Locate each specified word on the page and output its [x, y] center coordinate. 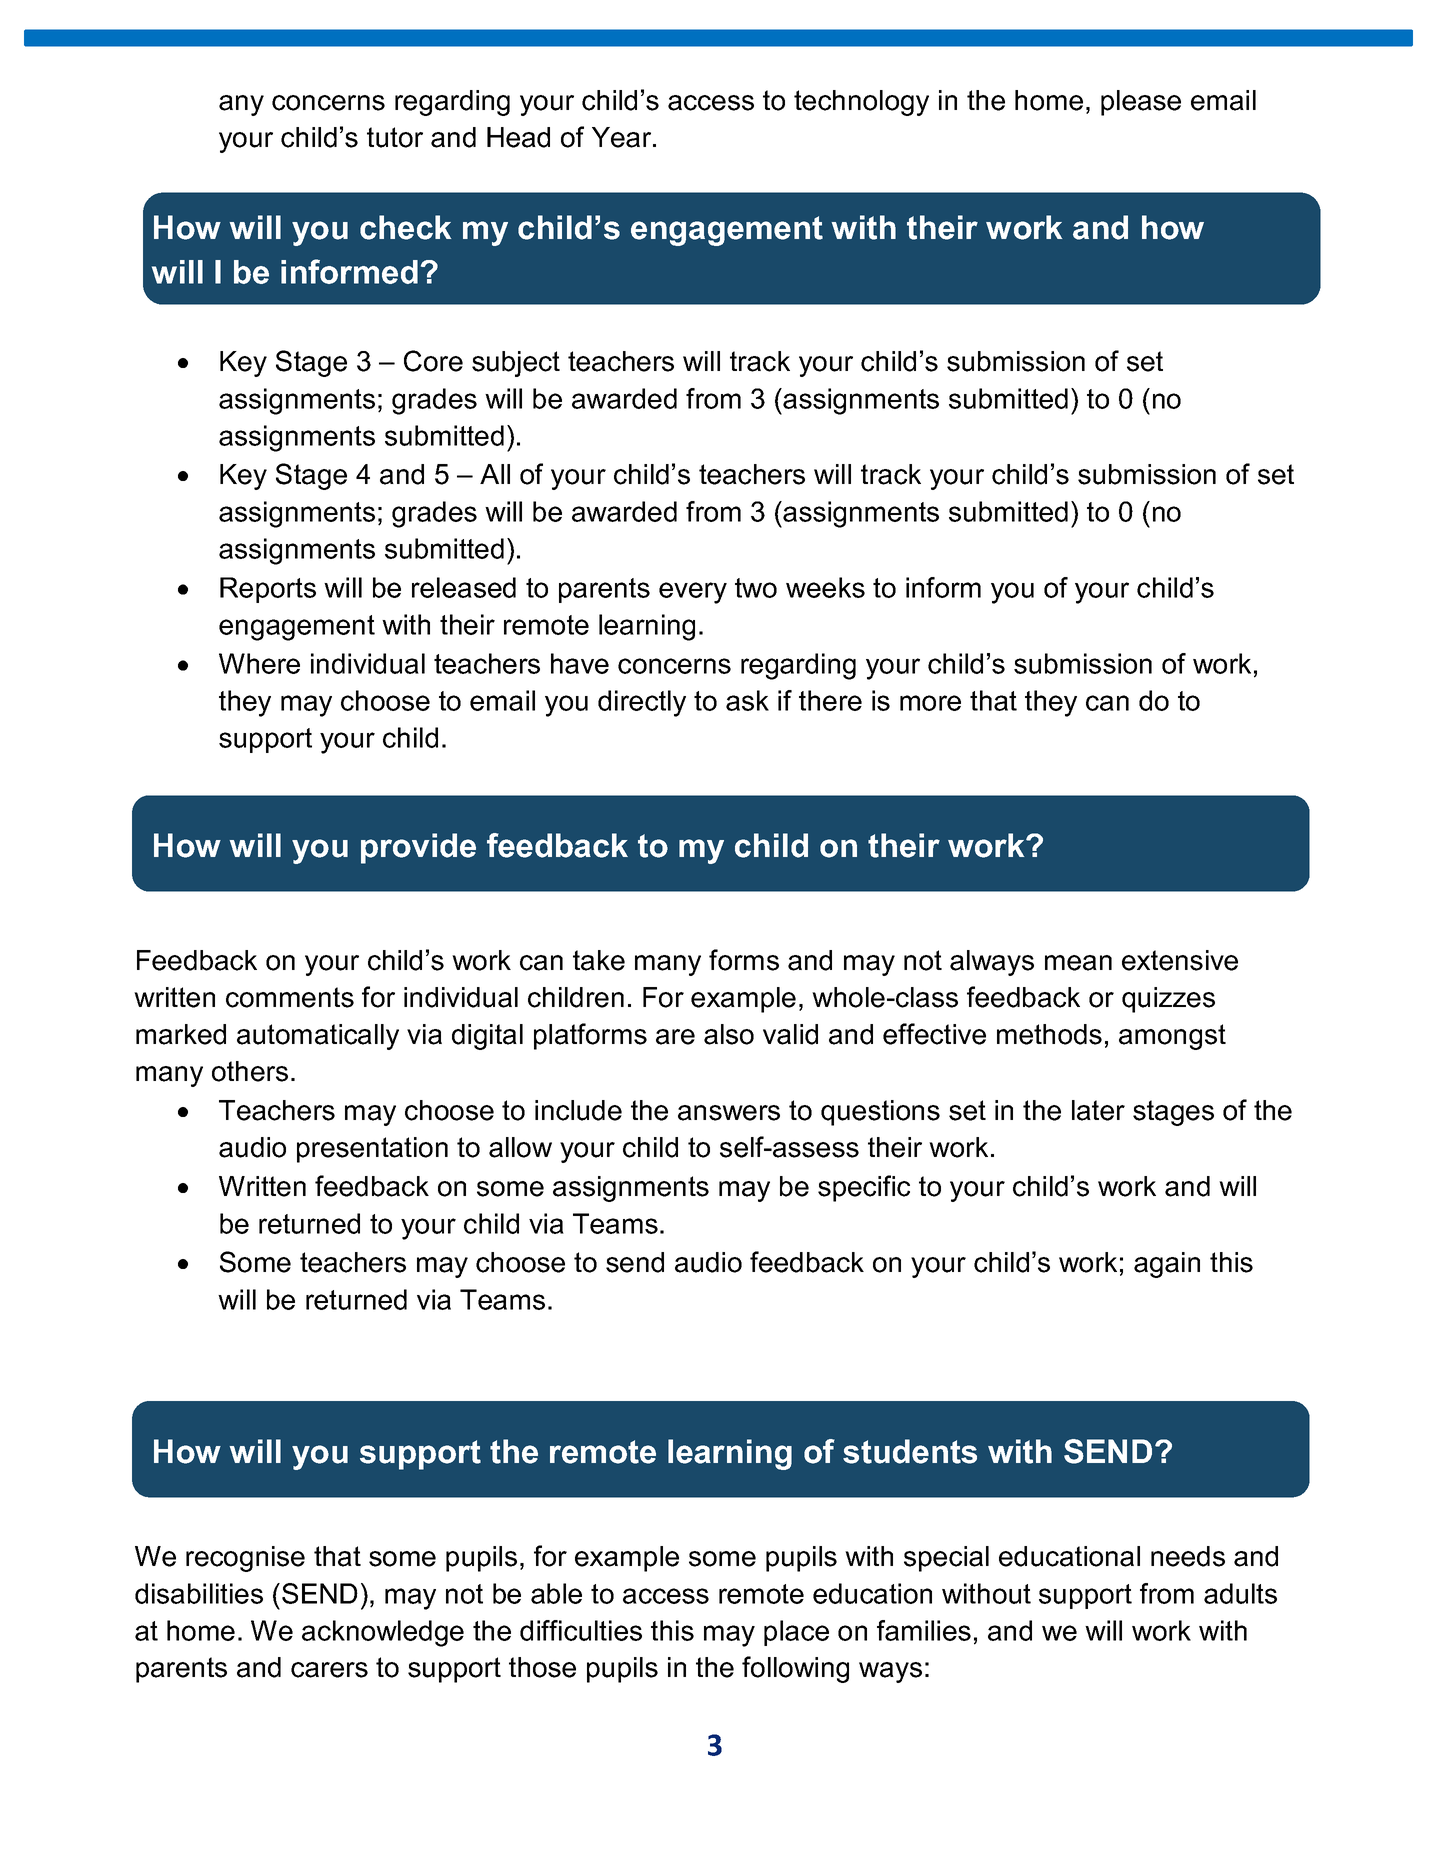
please [1141, 103]
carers [329, 1670]
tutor [395, 137]
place [796, 1633]
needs [1188, 1556]
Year [623, 137]
